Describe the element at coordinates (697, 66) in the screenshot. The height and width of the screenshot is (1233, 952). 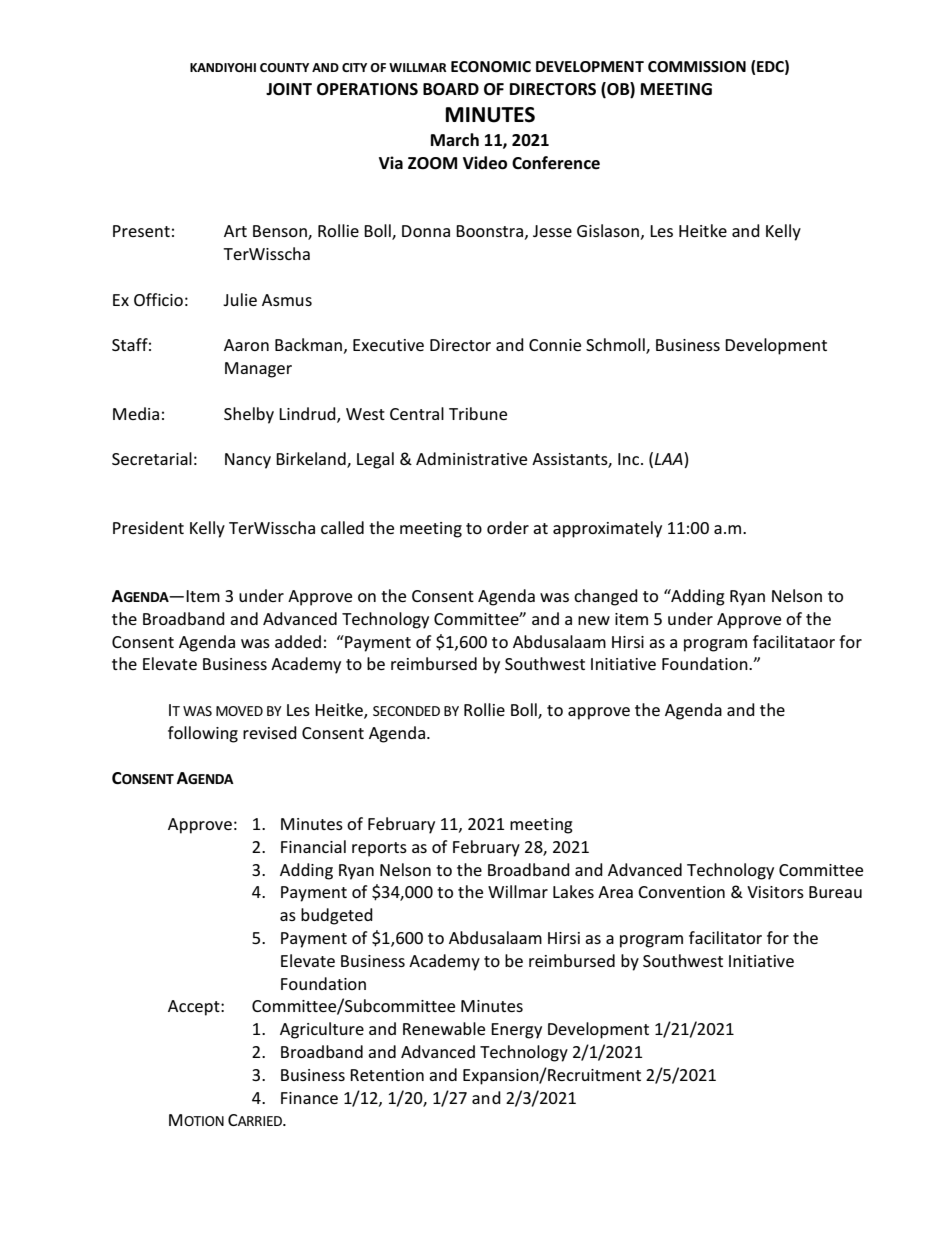
I see `COMMISSION` at that location.
